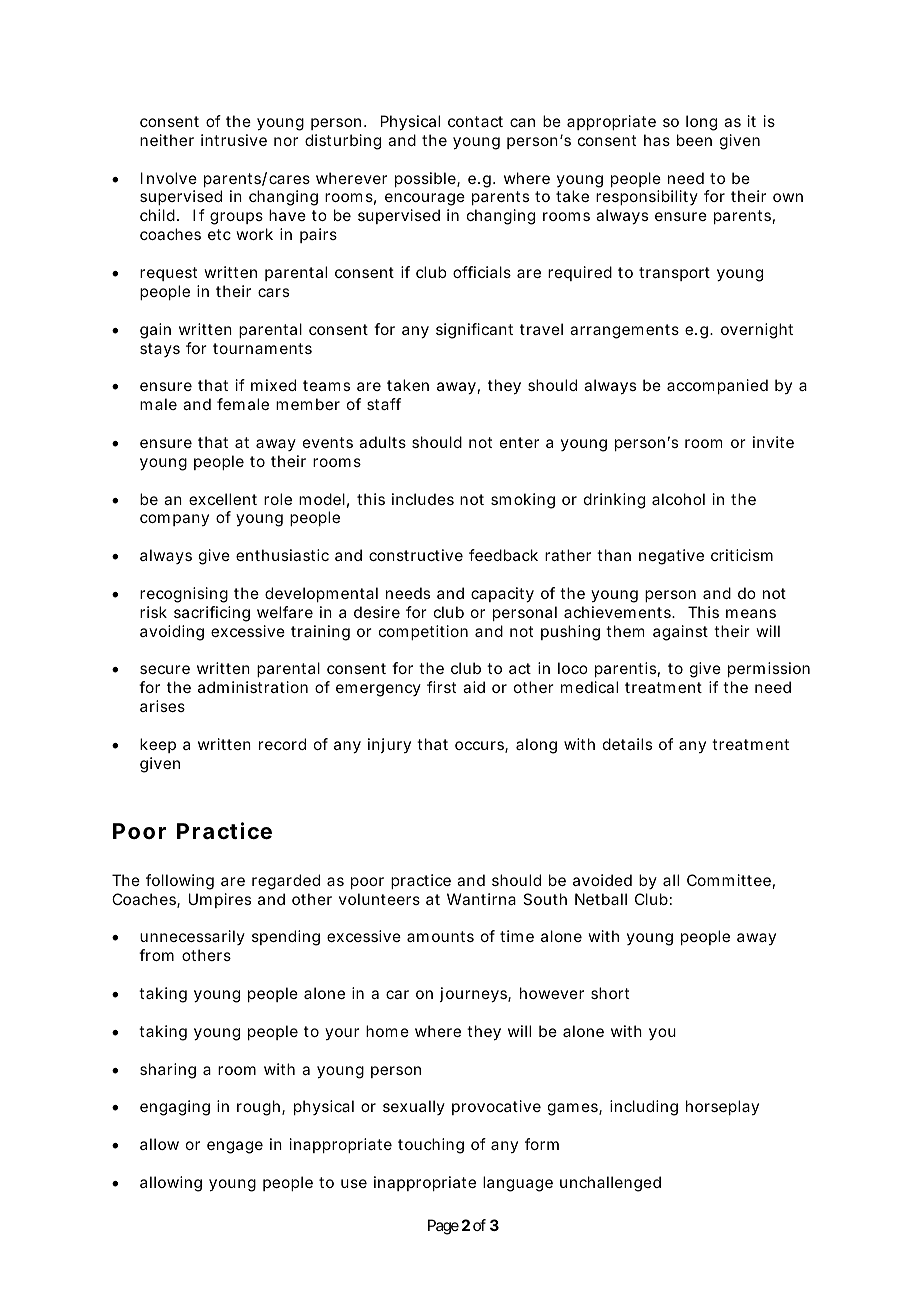 Image resolution: width=924 pixels, height=1308 pixels. I want to click on short, so click(610, 993).
